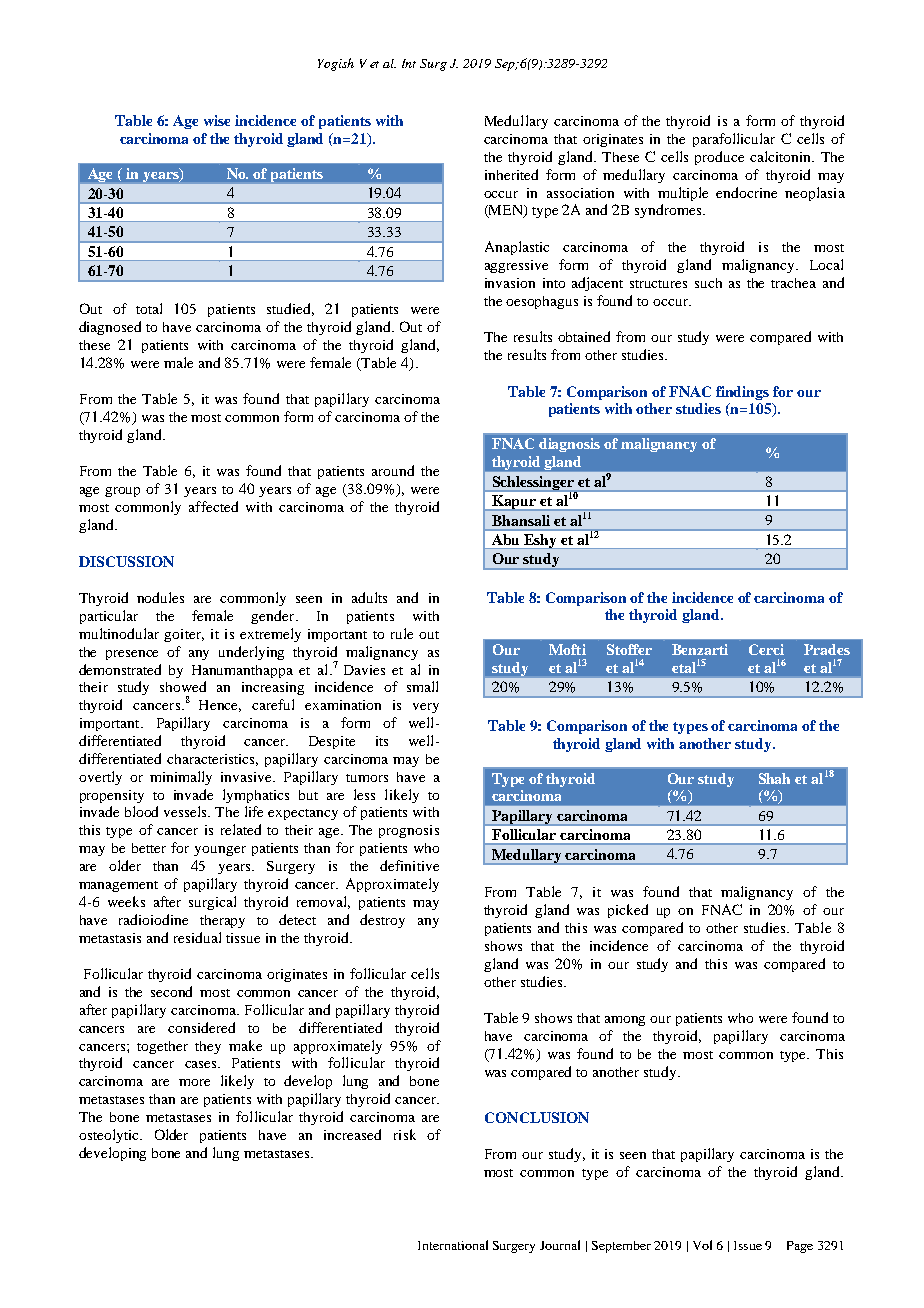 This image has height=1308, width=924. What do you see at coordinates (453, 1245) in the image?
I see `International` at bounding box center [453, 1245].
